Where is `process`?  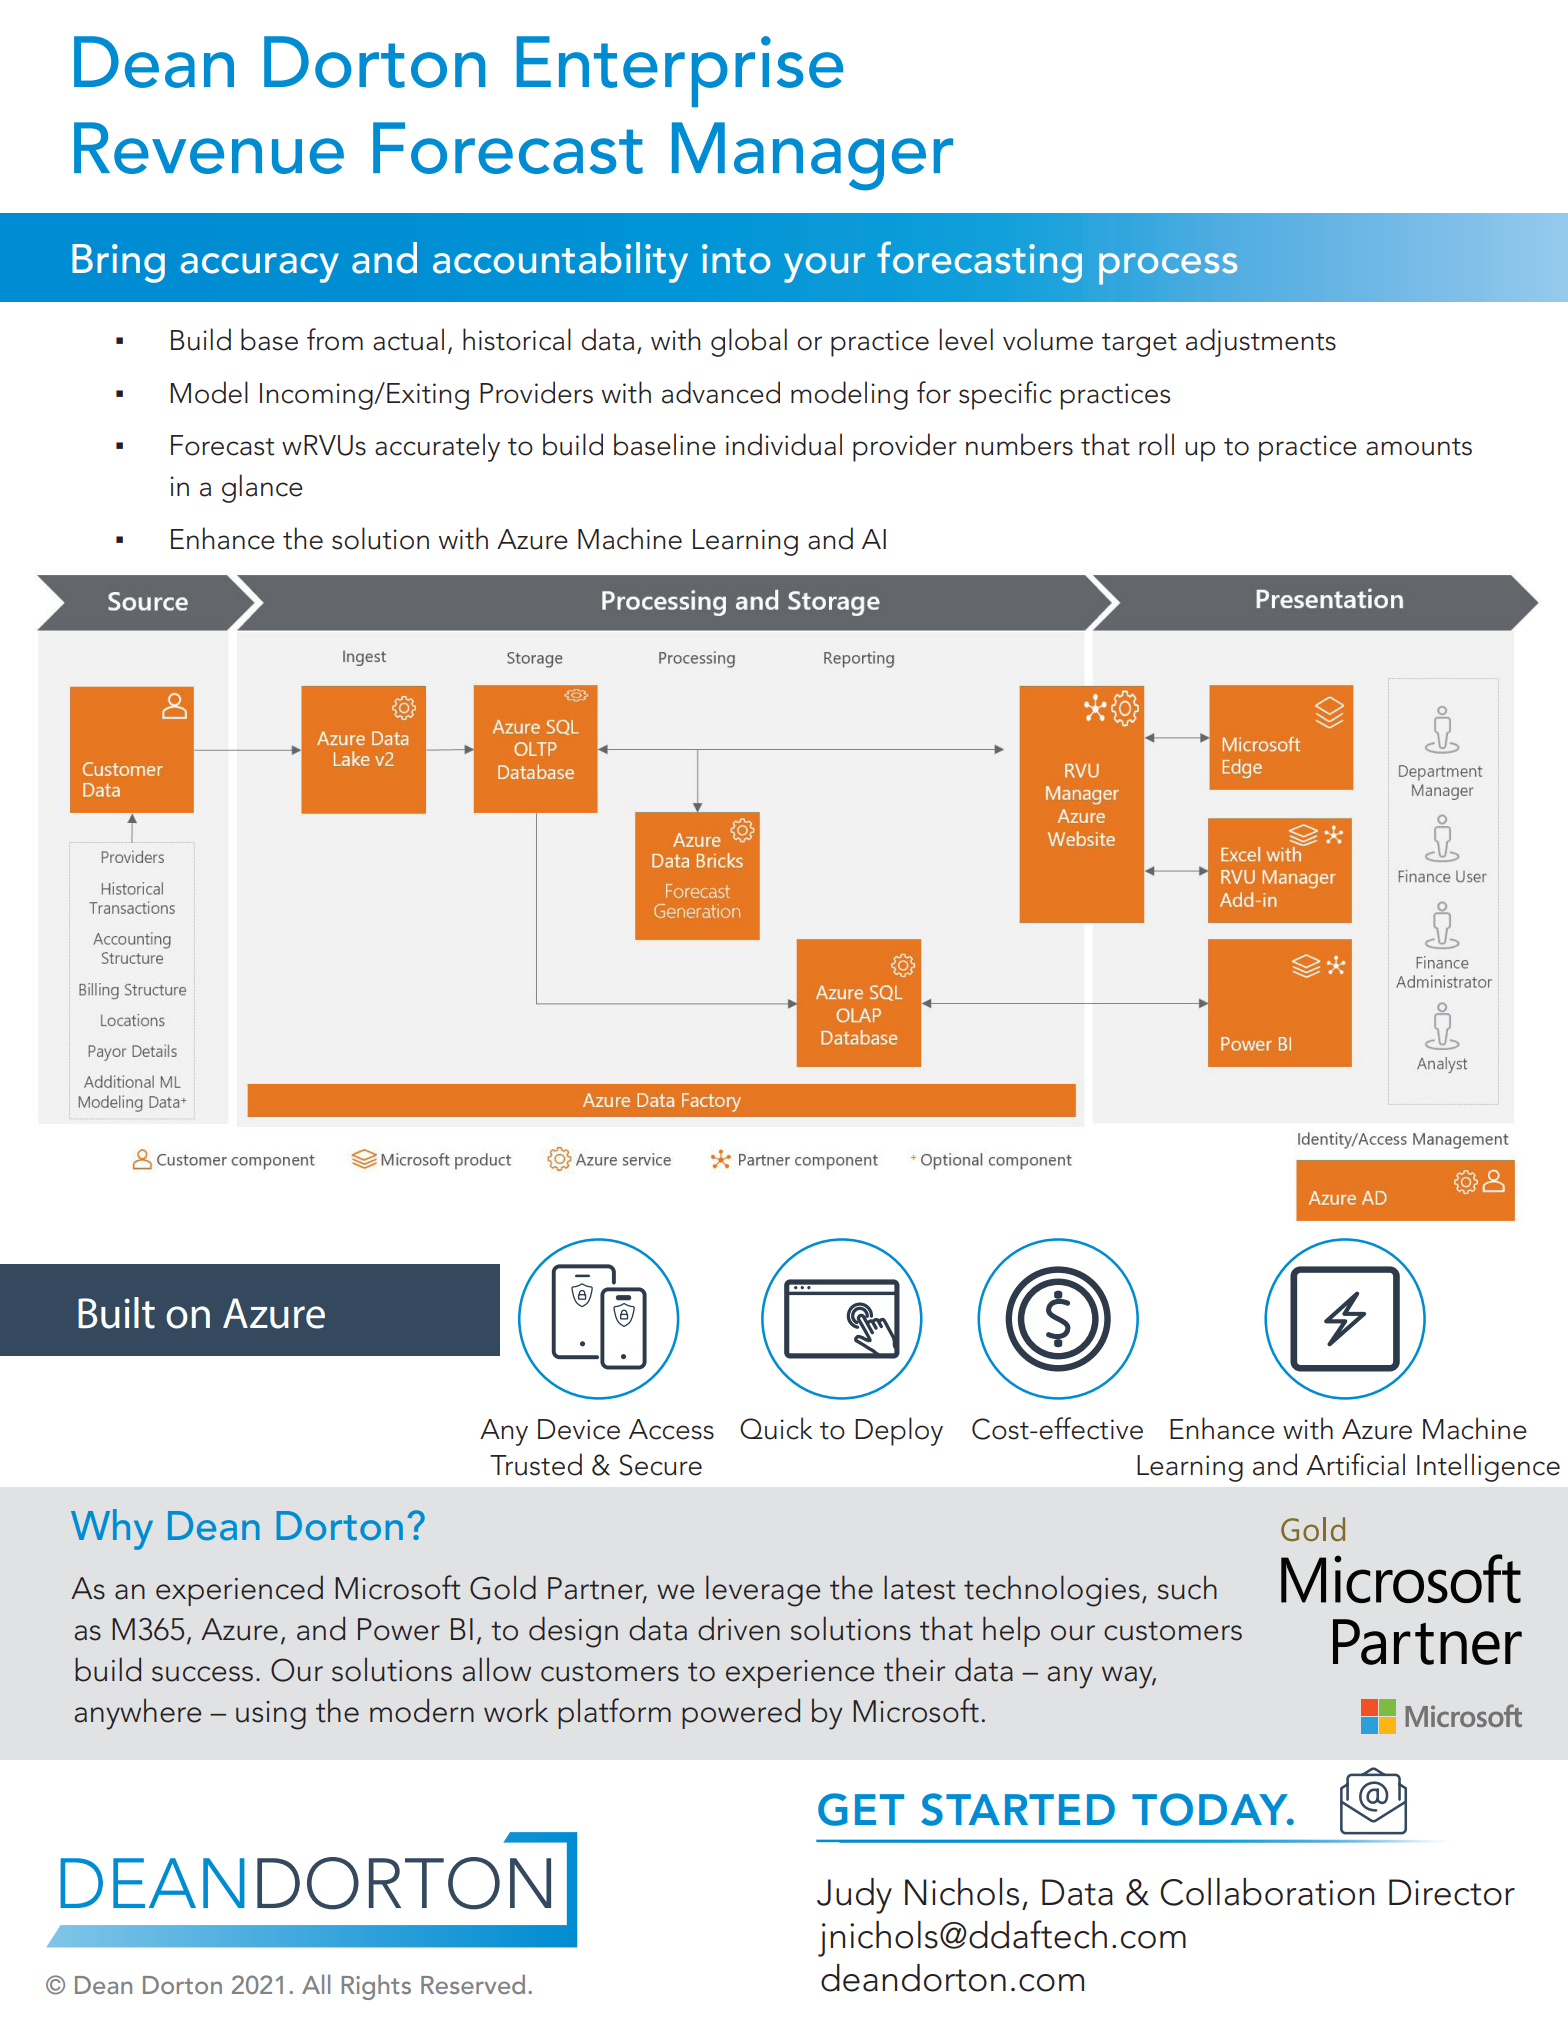 process is located at coordinates (1168, 269).
